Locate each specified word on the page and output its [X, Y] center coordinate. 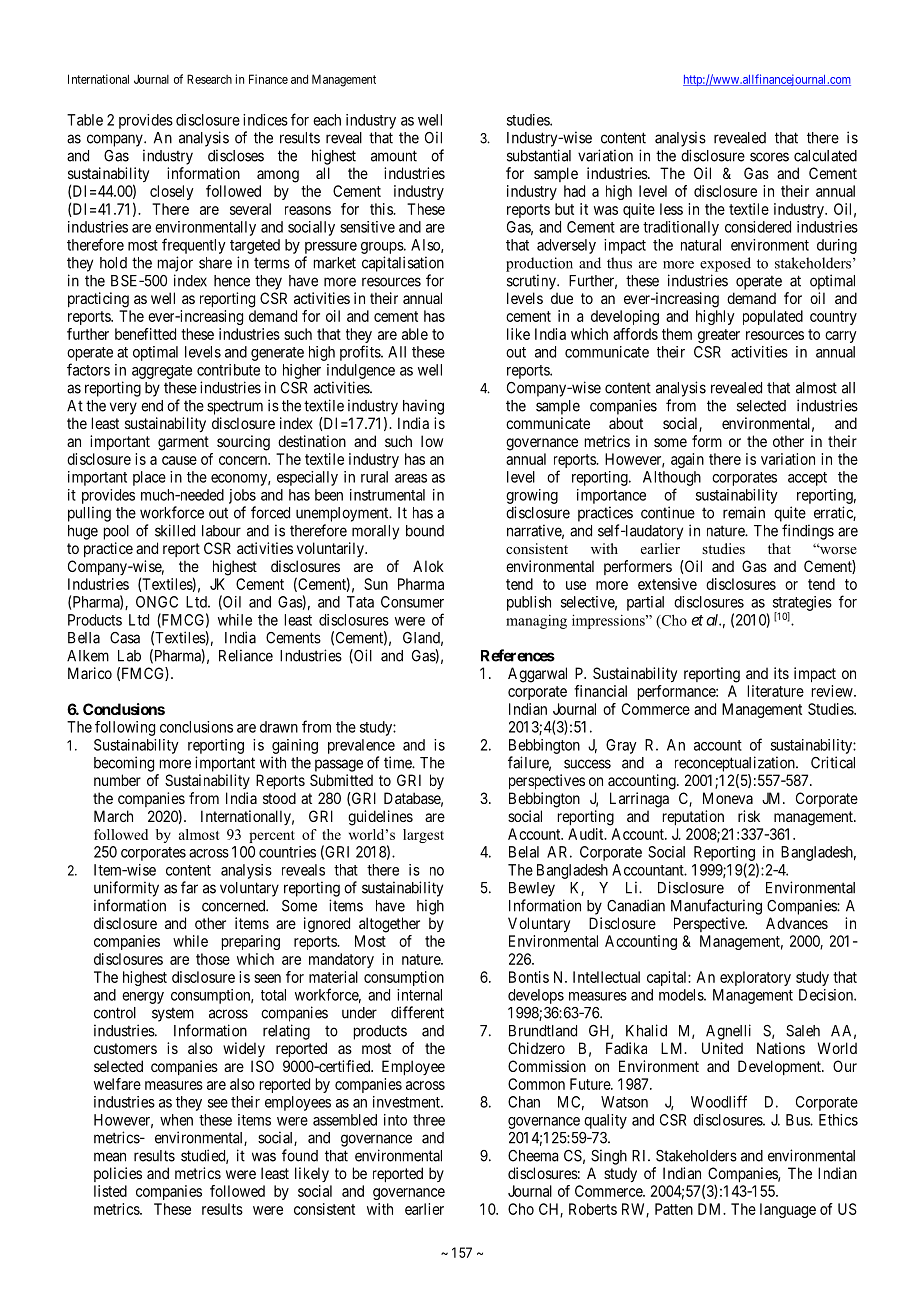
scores [769, 157]
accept [807, 479]
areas [411, 478]
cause [179, 460]
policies [118, 1174]
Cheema [533, 1156]
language [788, 1210]
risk [749, 816]
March [113, 816]
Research [209, 79]
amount [394, 156]
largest [423, 836]
